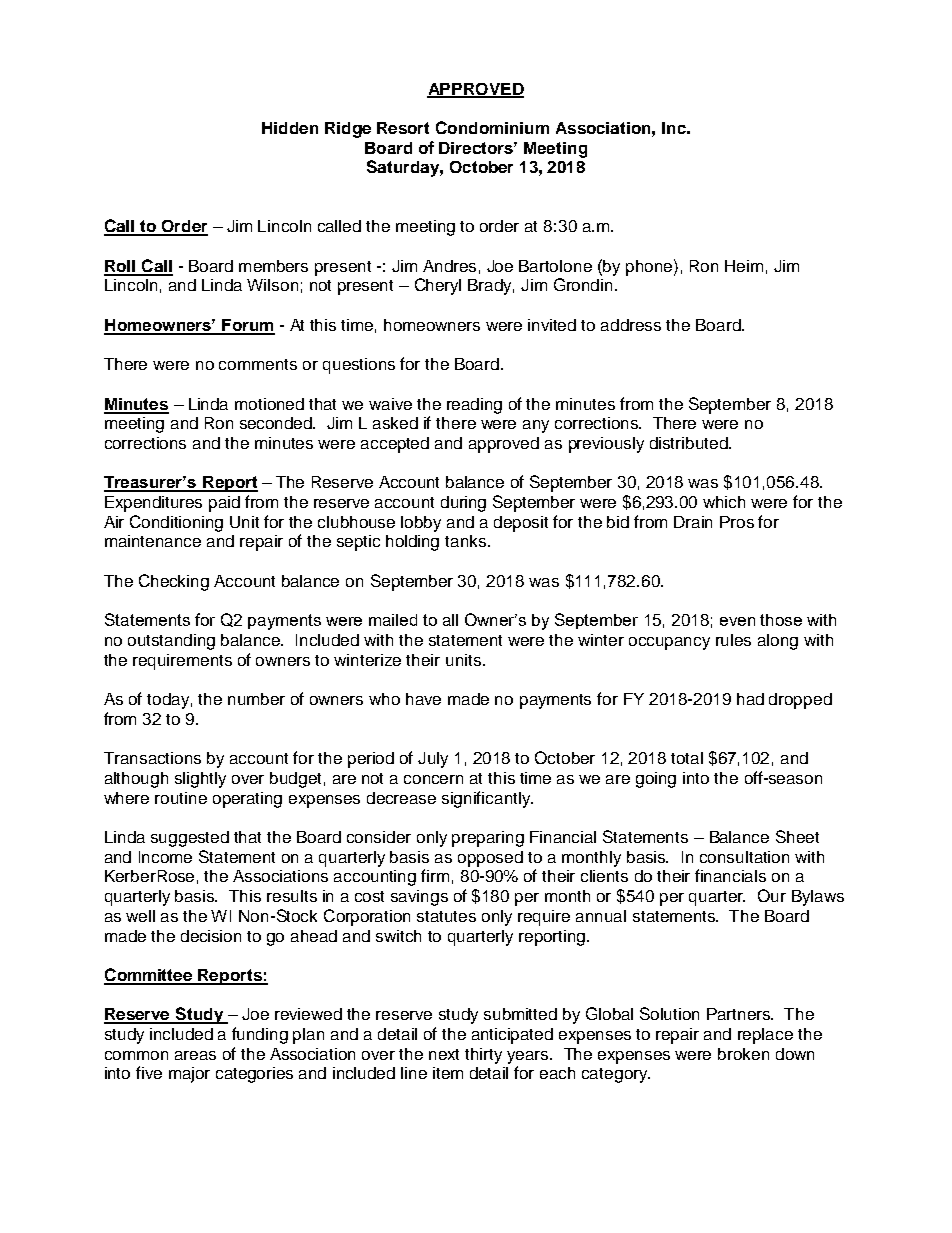 The image size is (952, 1233). I want to click on areas, so click(195, 1055).
